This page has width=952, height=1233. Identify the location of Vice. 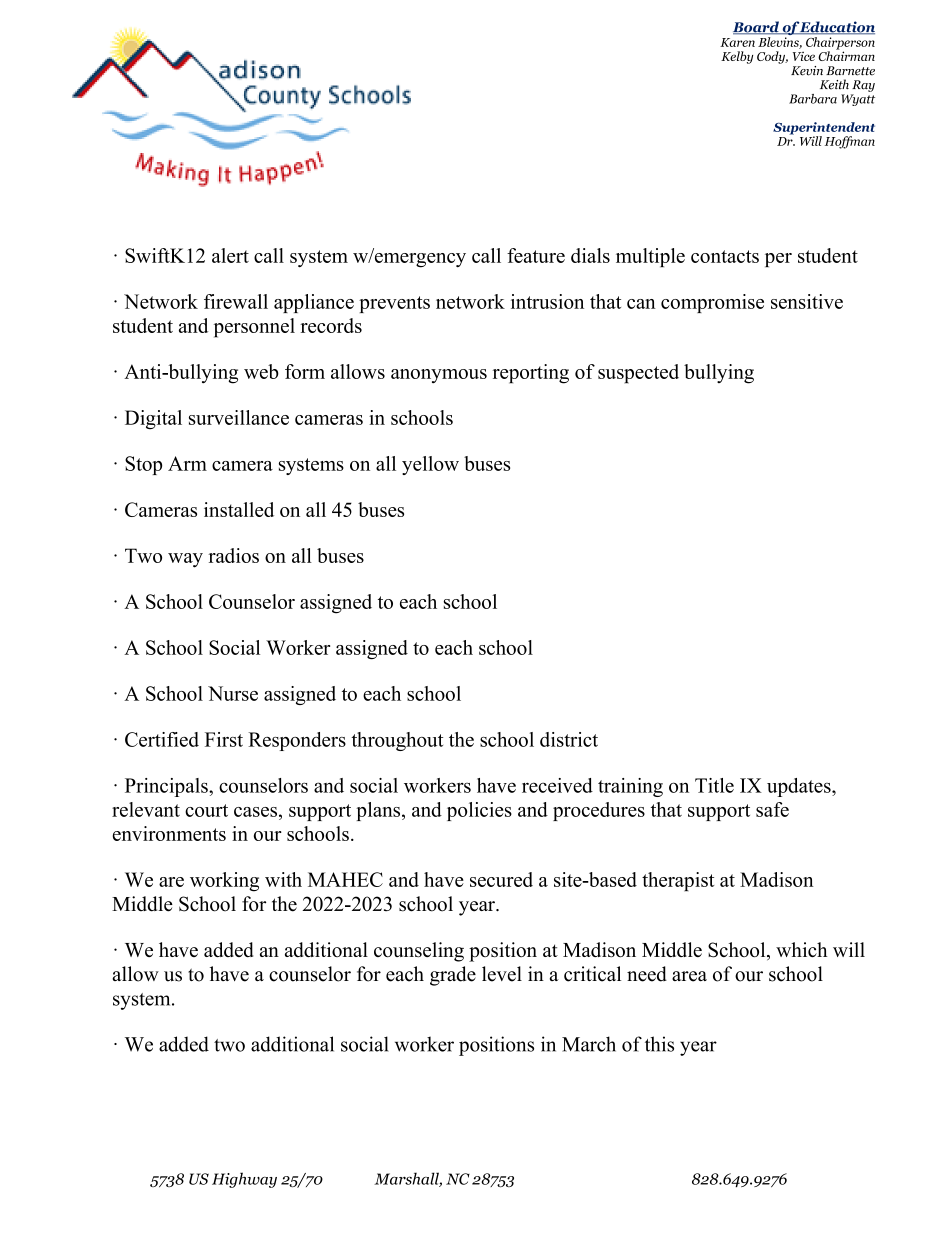
(804, 56).
